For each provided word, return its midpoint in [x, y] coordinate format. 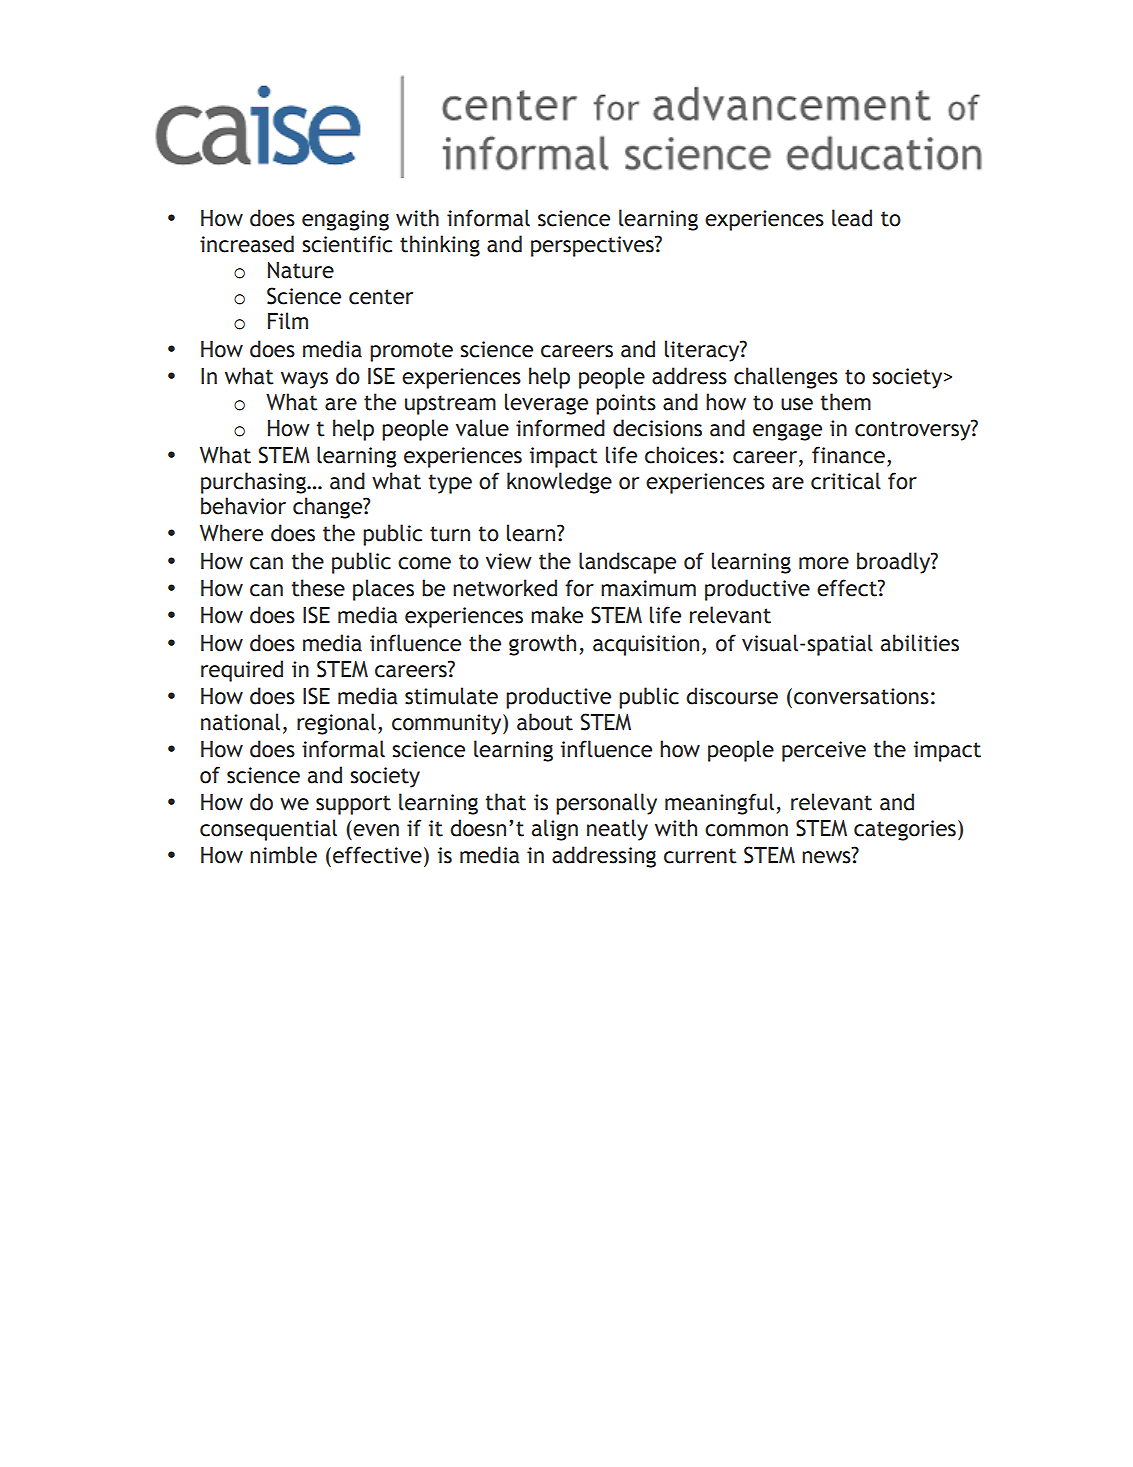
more [824, 563]
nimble [283, 855]
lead [852, 218]
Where [231, 533]
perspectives [593, 246]
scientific [347, 244]
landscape [627, 563]
